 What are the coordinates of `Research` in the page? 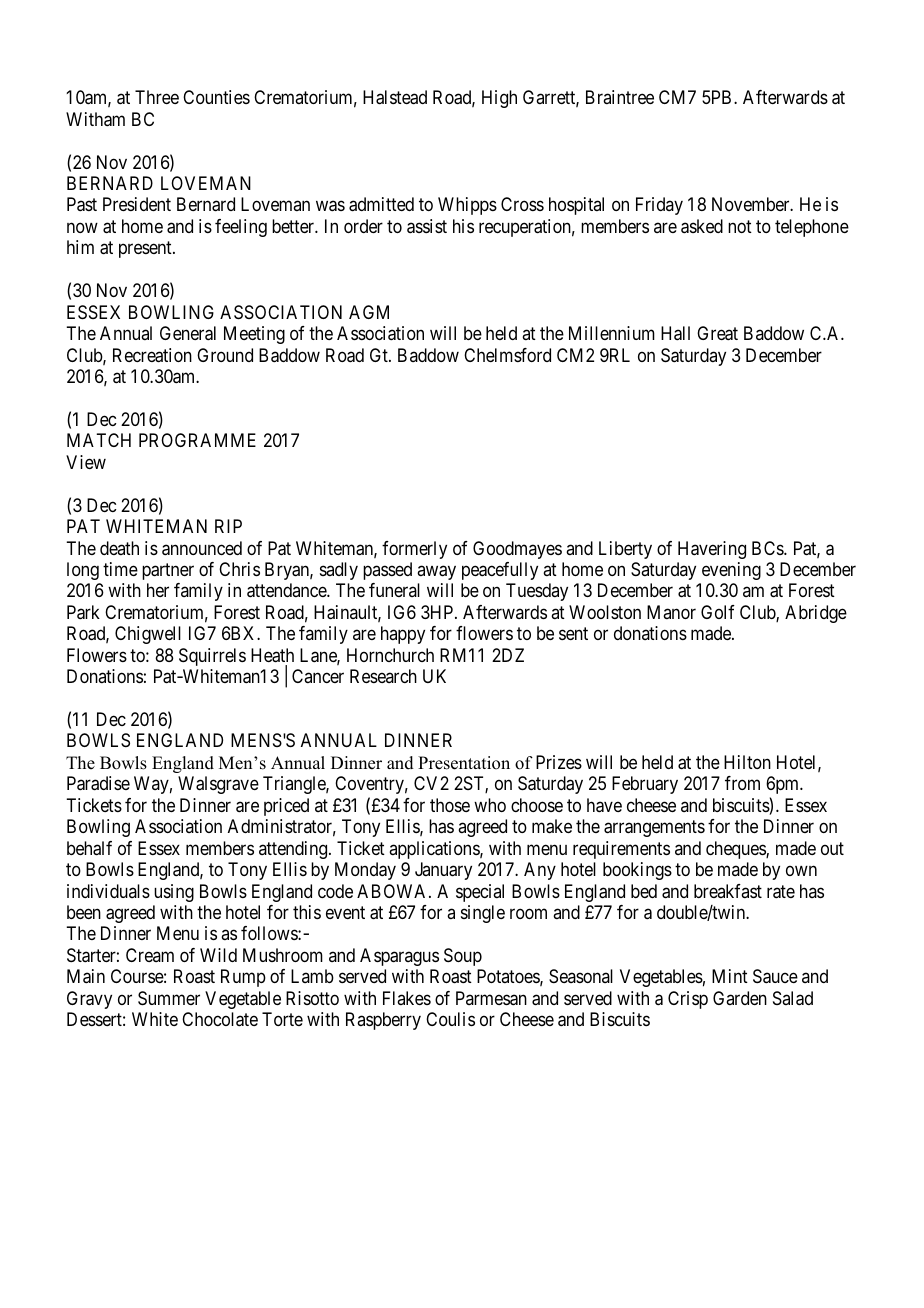 It's located at (383, 676).
